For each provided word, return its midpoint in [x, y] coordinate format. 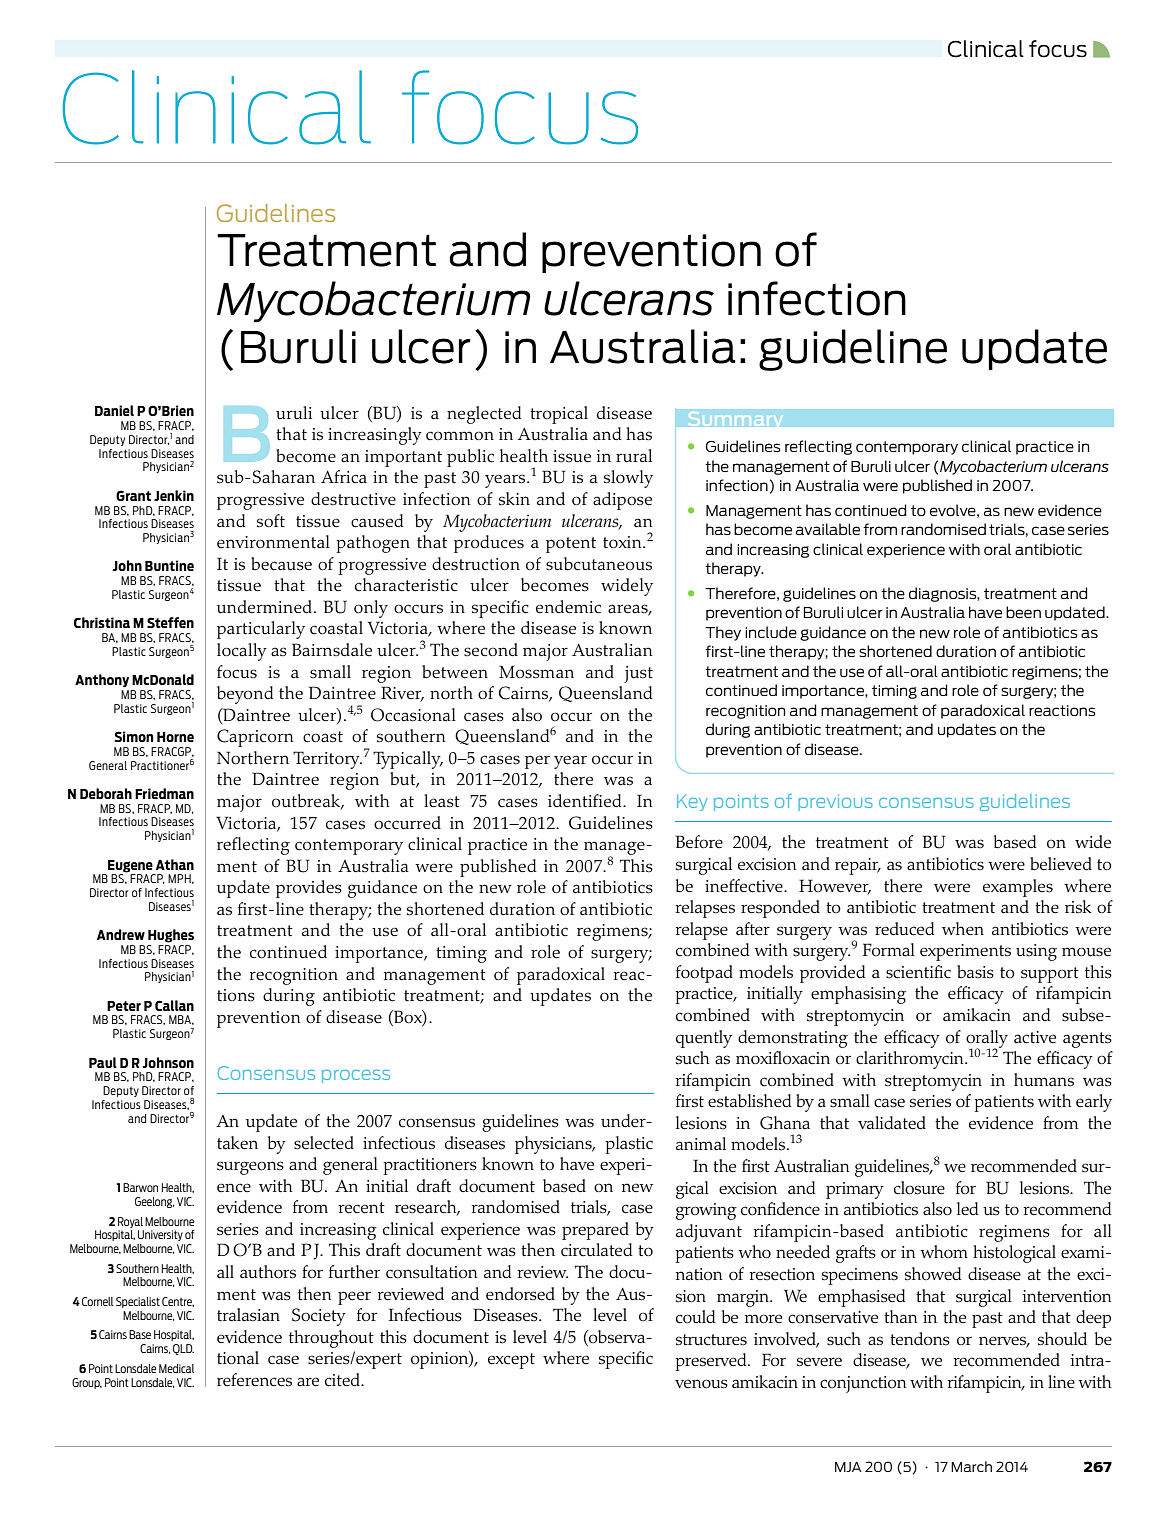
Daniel [114, 410]
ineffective [745, 886]
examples [1018, 888]
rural [634, 456]
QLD [183, 1349]
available [828, 529]
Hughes [171, 936]
